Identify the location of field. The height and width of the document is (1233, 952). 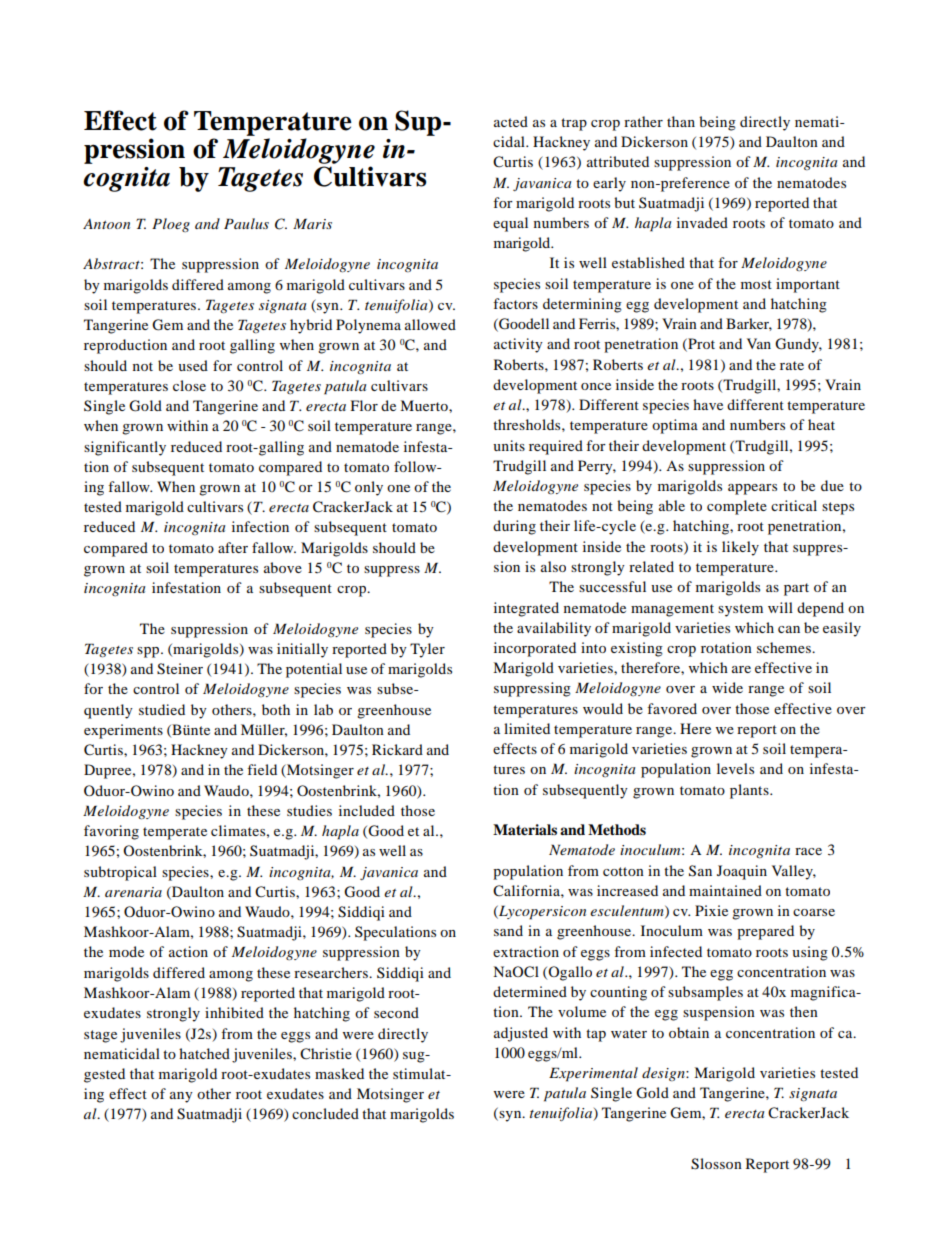
(262, 769).
